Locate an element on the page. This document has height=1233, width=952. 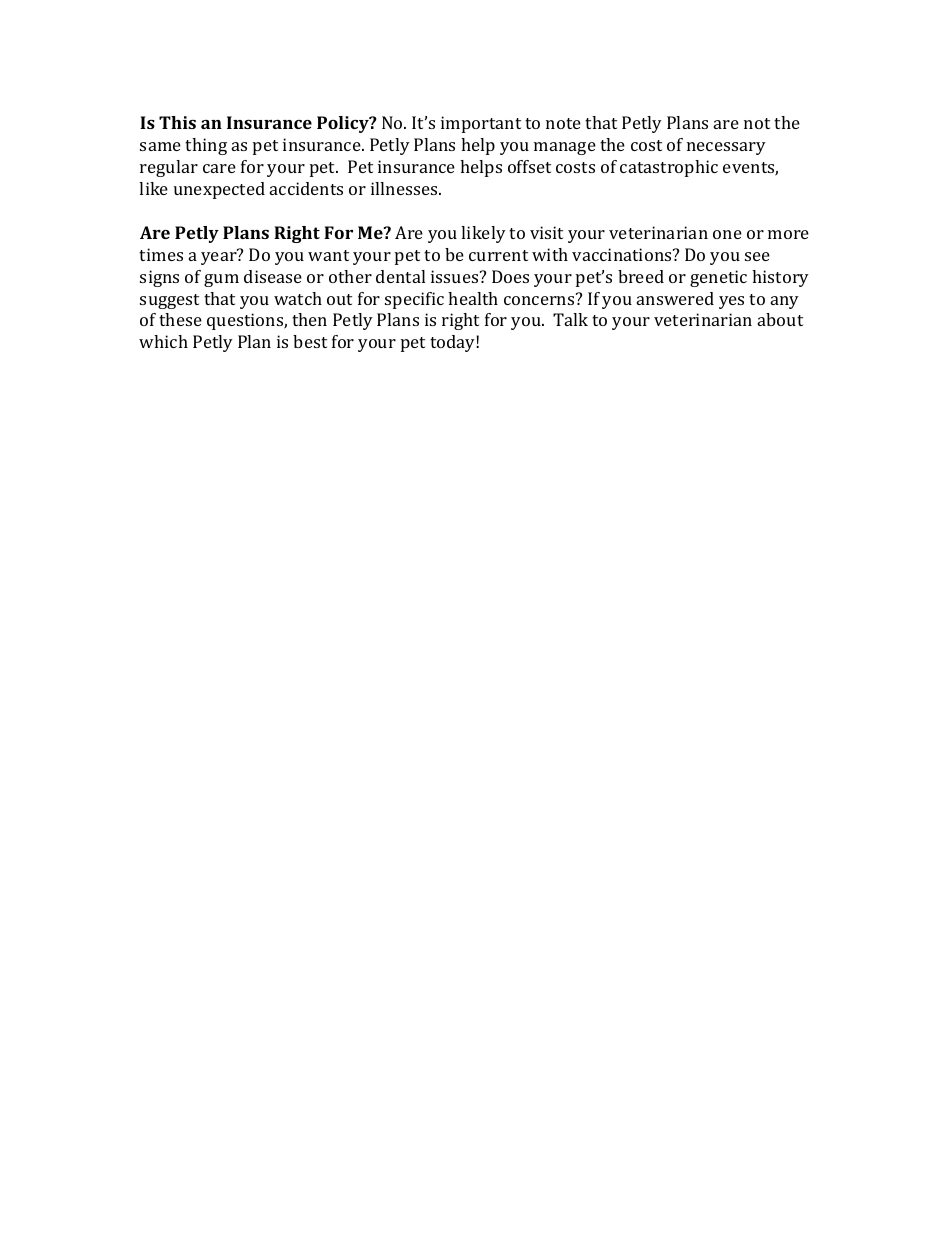
necessary is located at coordinates (726, 148).
